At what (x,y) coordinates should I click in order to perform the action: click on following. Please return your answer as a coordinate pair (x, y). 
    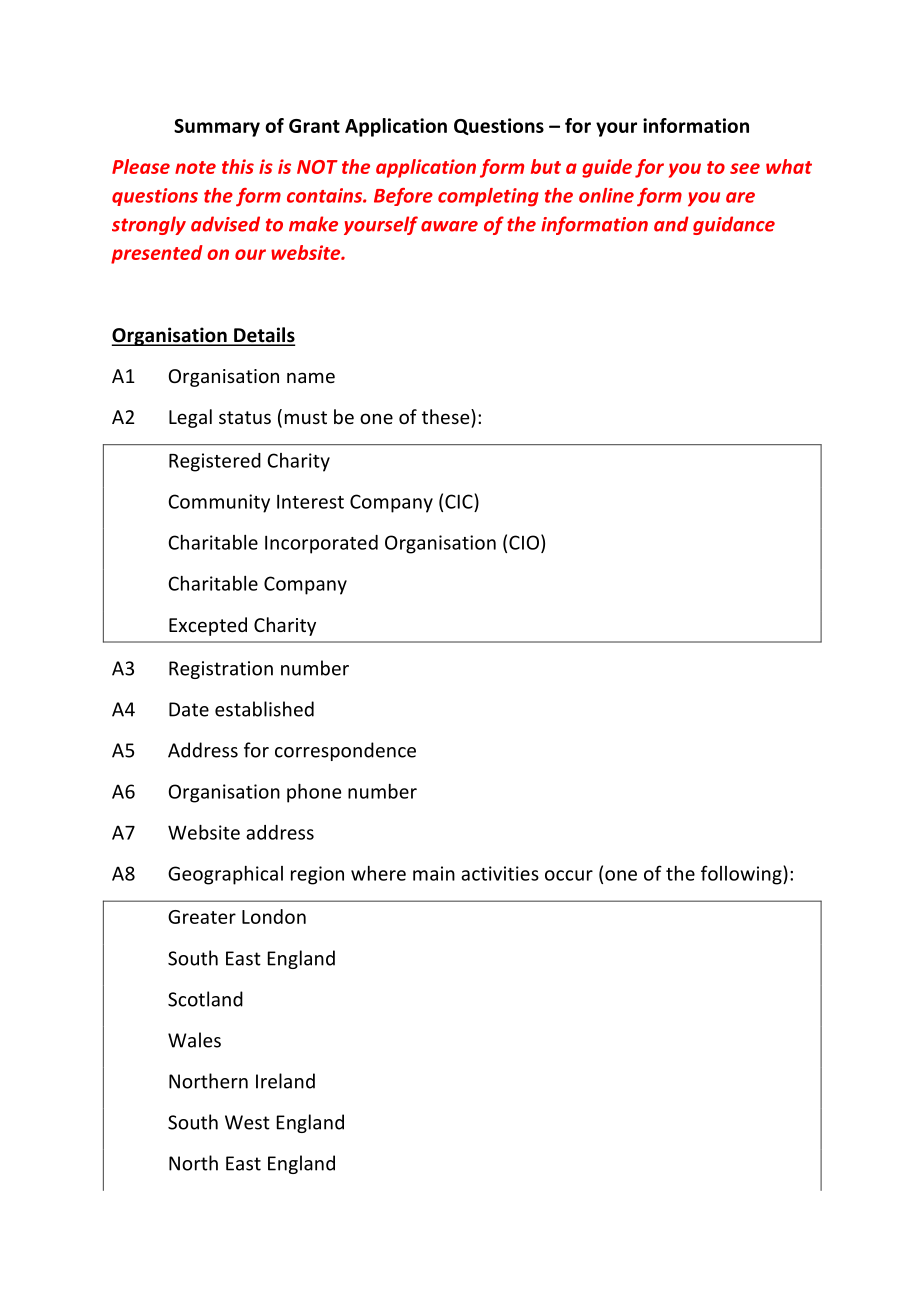
    Looking at the image, I should click on (742, 875).
